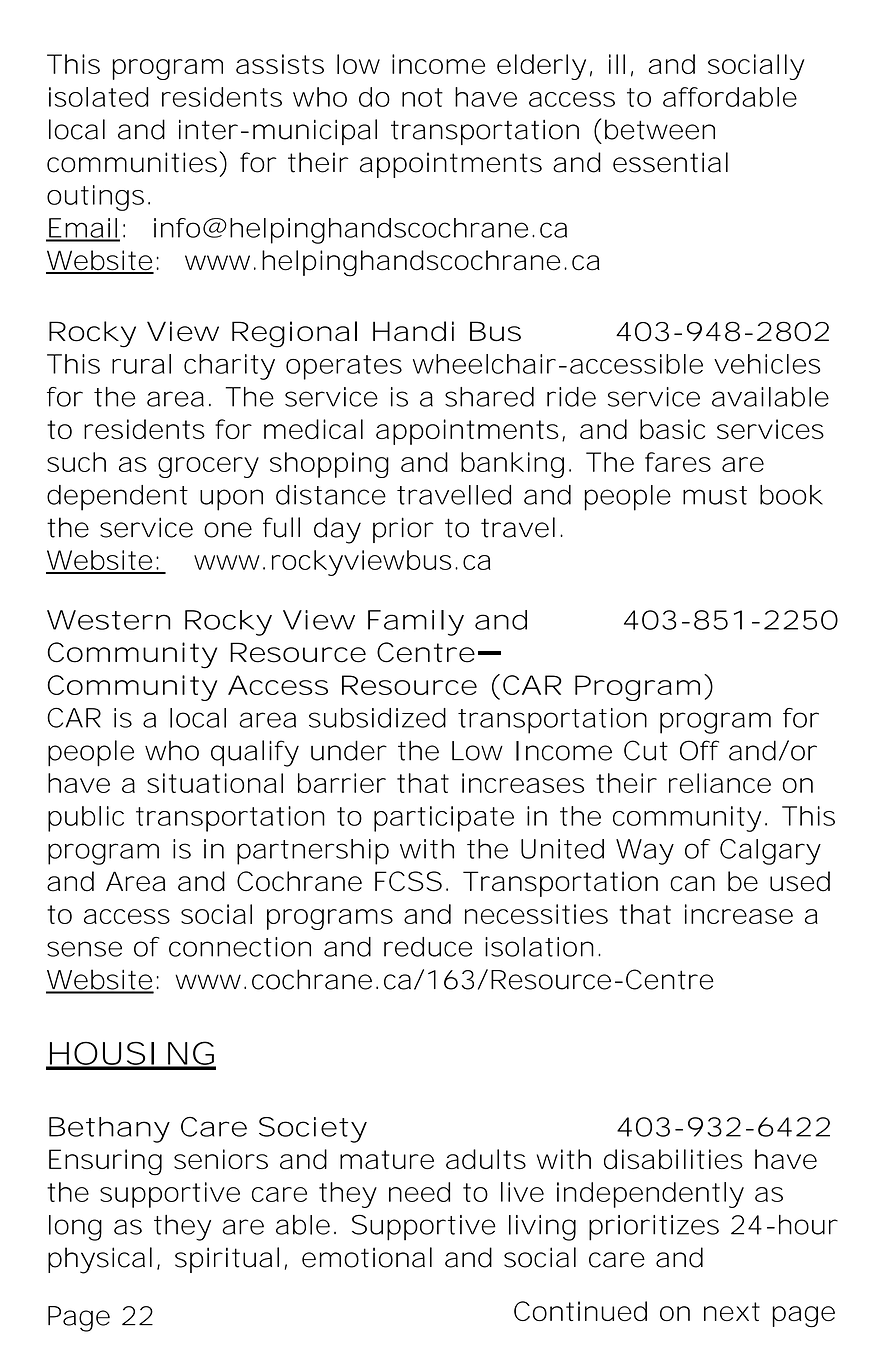 The height and width of the page is (1372, 887). Describe the element at coordinates (132, 162) in the page. I see `communities` at that location.
